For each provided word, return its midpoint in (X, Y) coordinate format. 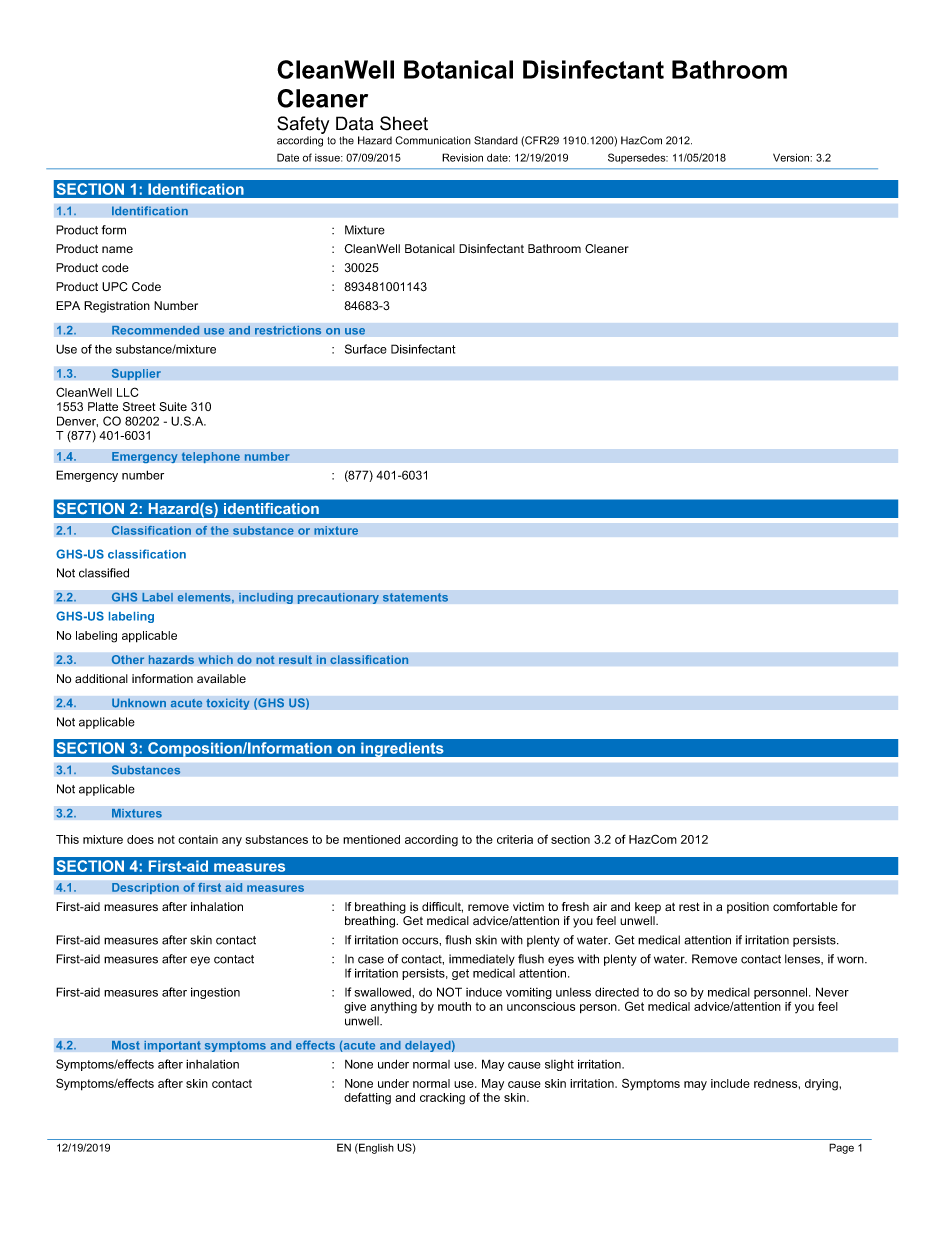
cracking (442, 1099)
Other (128, 660)
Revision (462, 157)
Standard (496, 140)
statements (415, 597)
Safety (303, 125)
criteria (515, 839)
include (730, 1083)
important (172, 1046)
